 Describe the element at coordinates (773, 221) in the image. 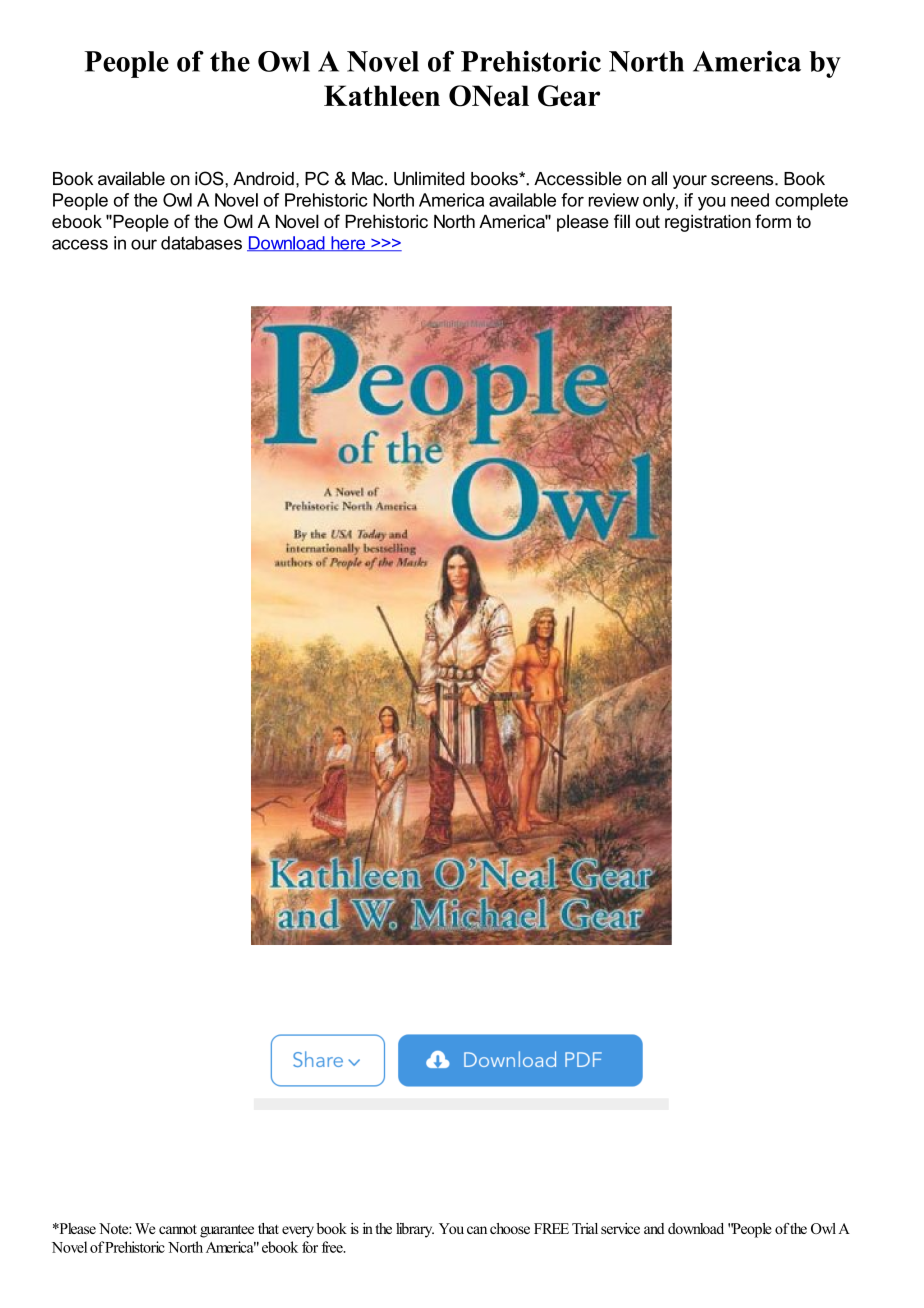

I see `form` at that location.
